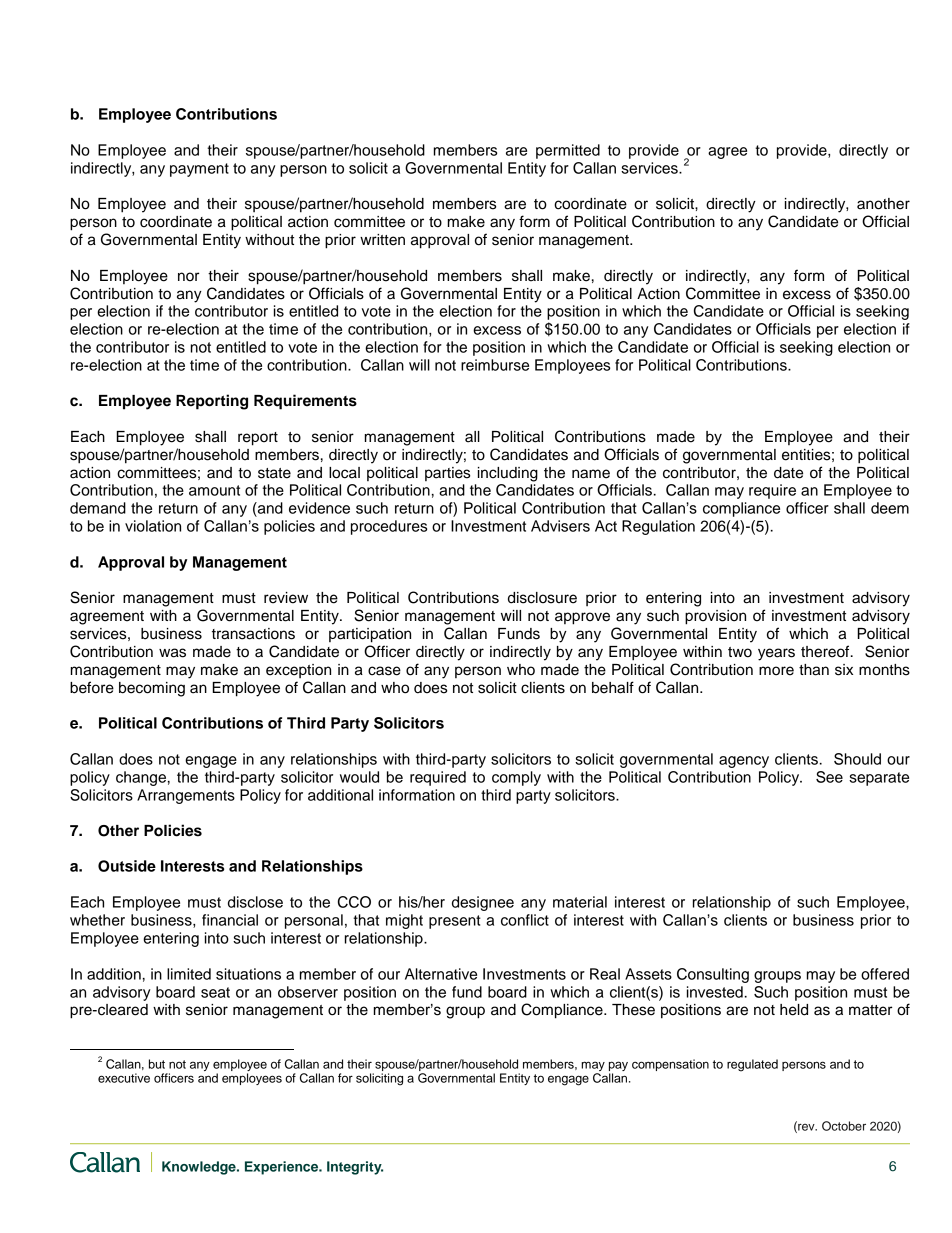 This screenshot has height=1233, width=952. Describe the element at coordinates (568, 151) in the screenshot. I see `permitted` at that location.
